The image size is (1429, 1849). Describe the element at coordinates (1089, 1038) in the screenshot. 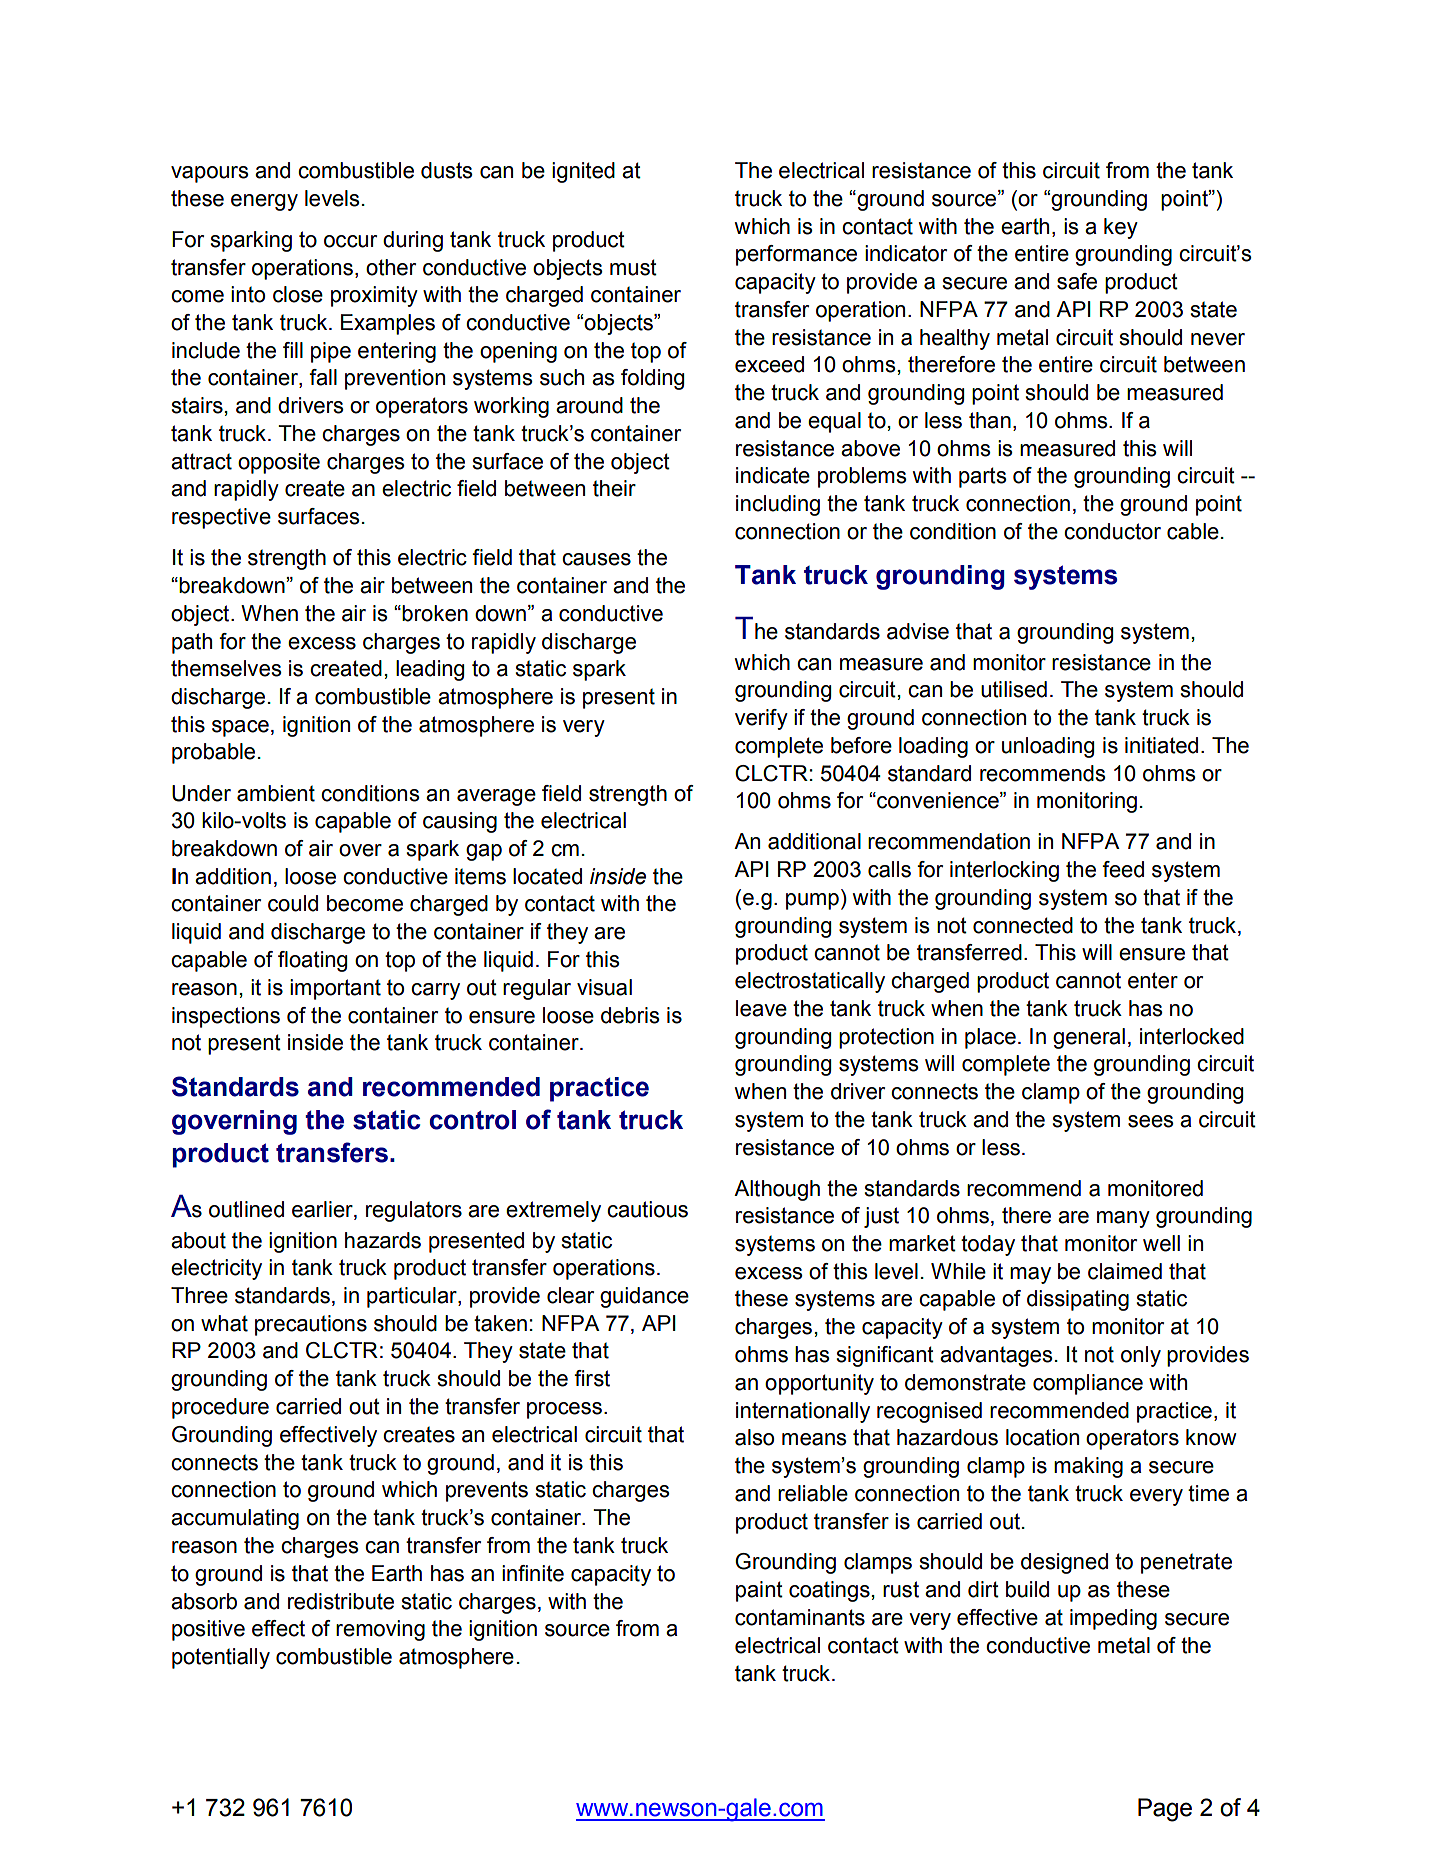

I see `general` at that location.
